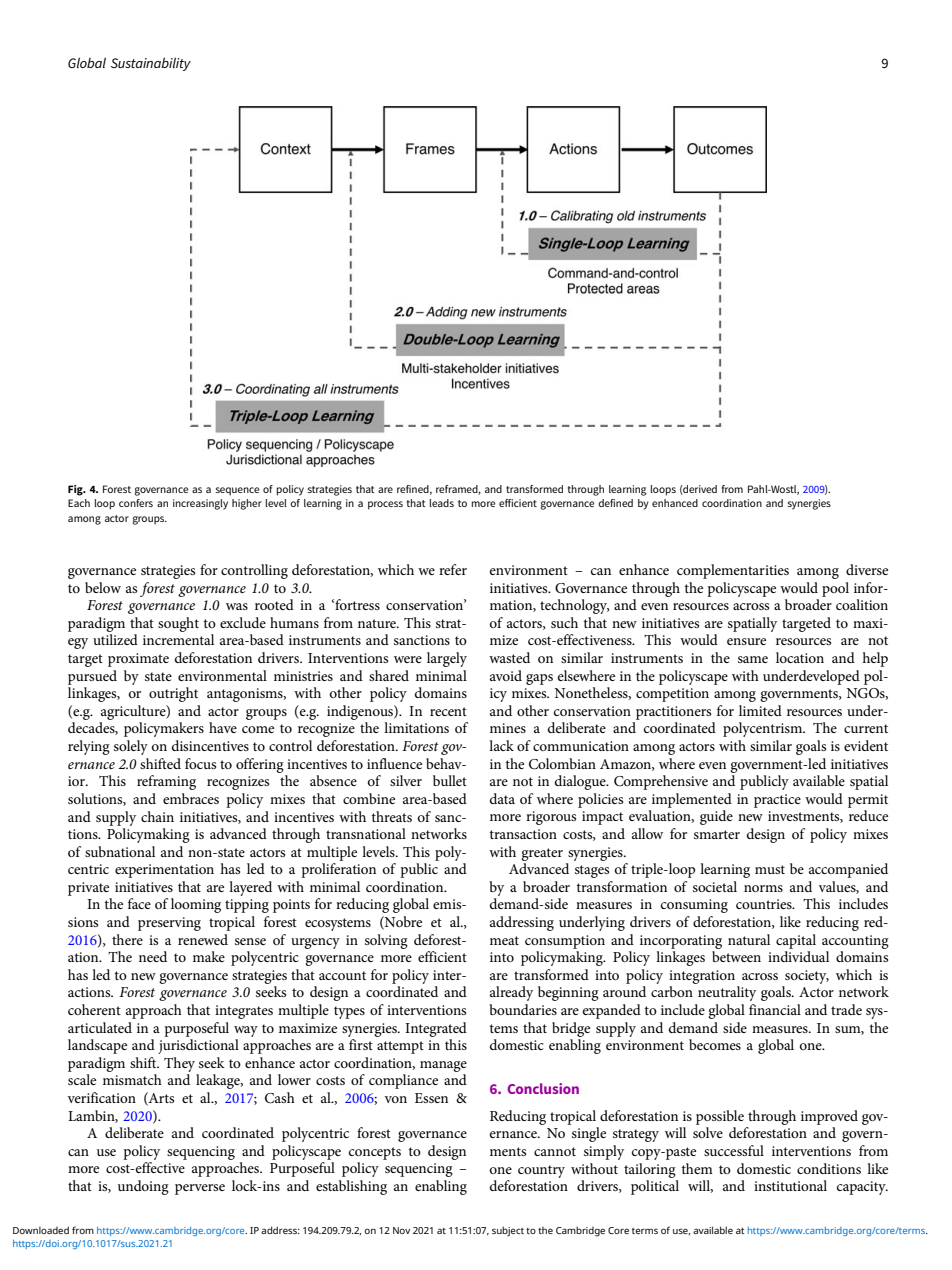 This screenshot has height=1270, width=952. What do you see at coordinates (835, 589) in the screenshot?
I see `pool` at bounding box center [835, 589].
